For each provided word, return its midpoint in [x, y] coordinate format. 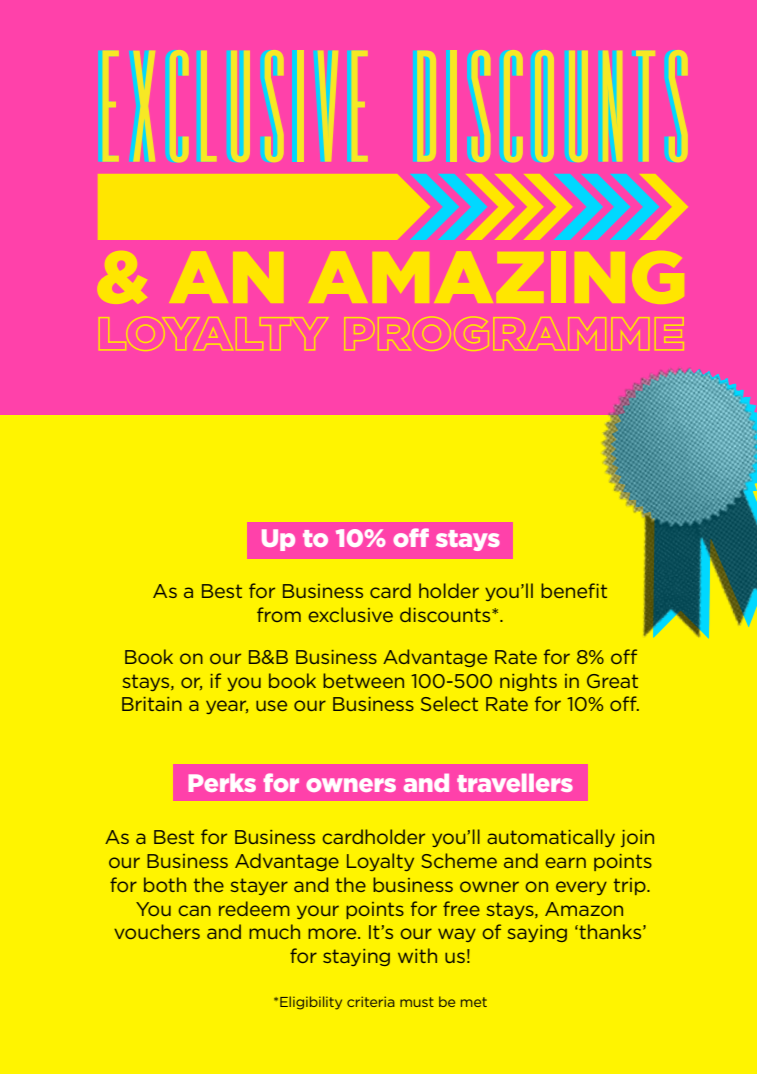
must [417, 1002]
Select [449, 703]
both [165, 884]
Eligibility [311, 1003]
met [474, 1002]
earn [565, 862]
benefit [574, 590]
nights [528, 682]
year [227, 707]
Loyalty [380, 862]
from [279, 614]
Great [612, 681]
